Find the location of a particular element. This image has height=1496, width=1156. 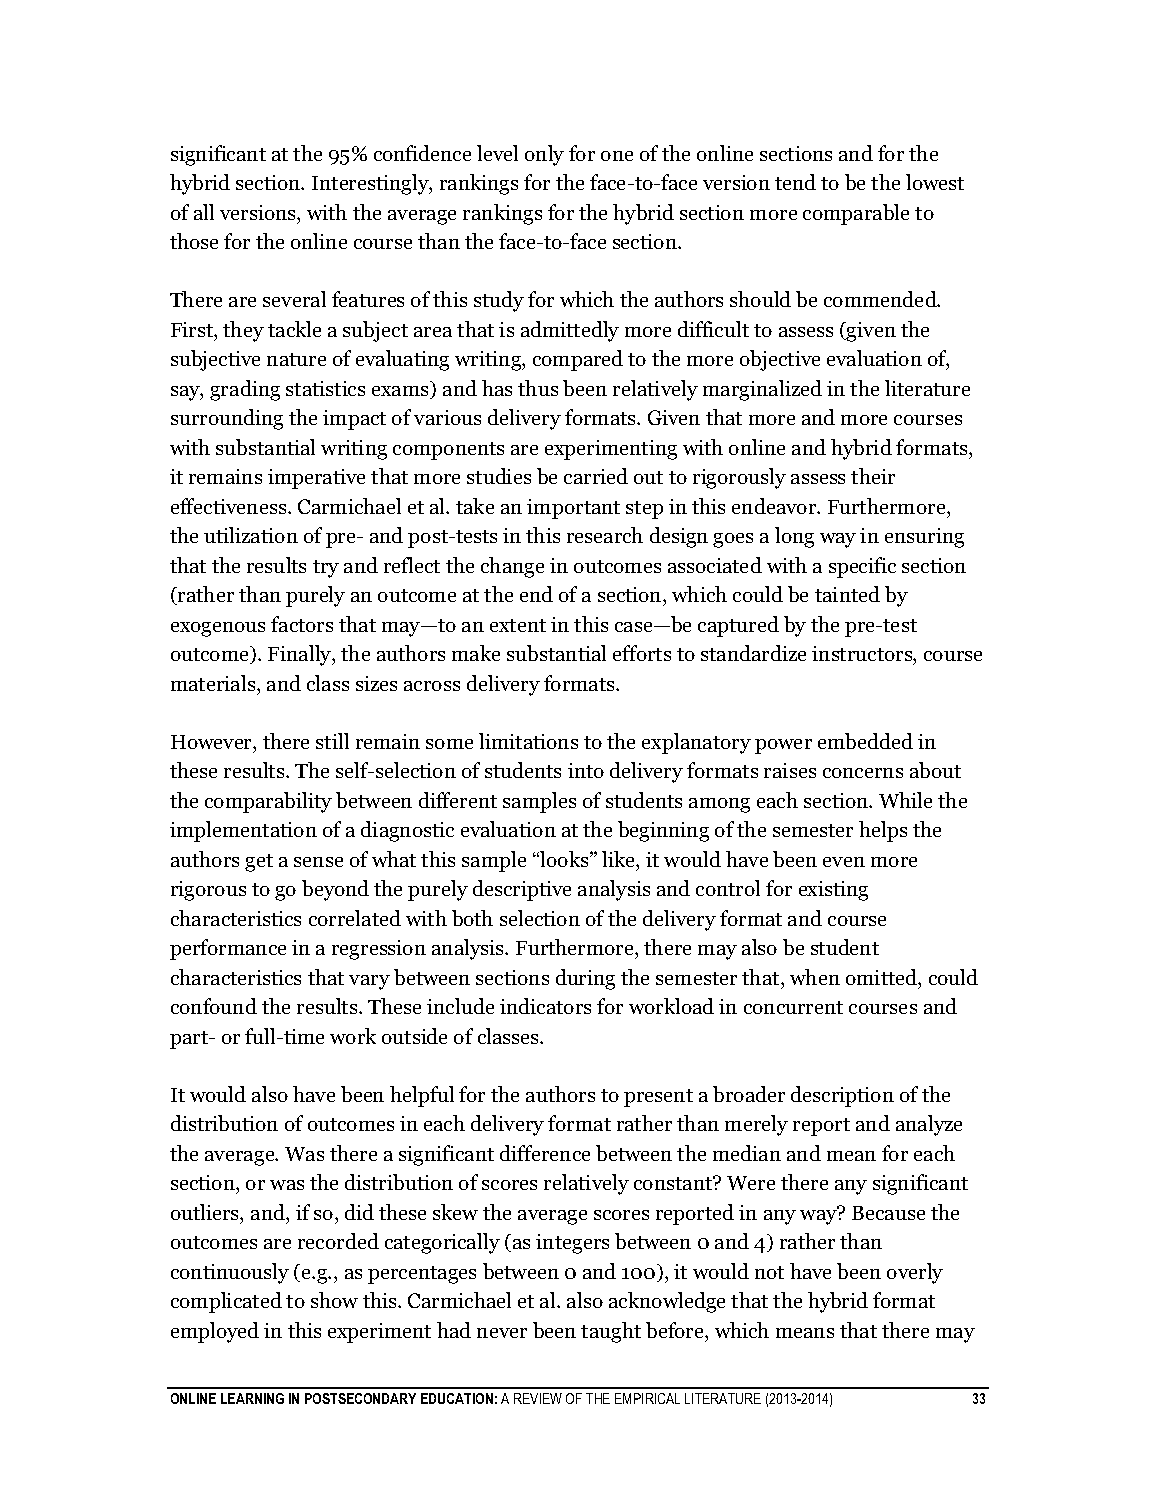

LEARNING is located at coordinates (252, 1398).
